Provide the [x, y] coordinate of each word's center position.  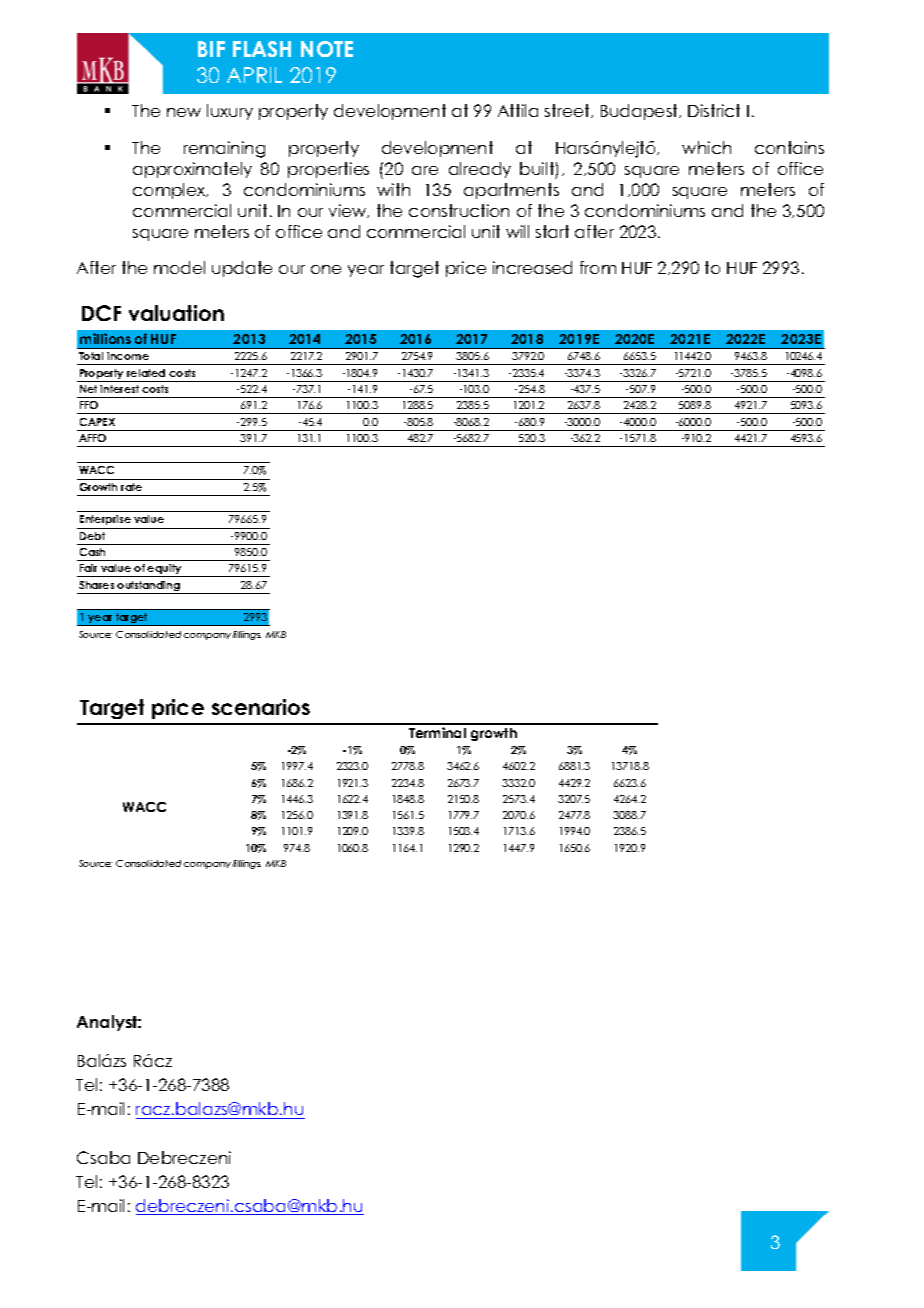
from [598, 267]
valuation [176, 313]
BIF [211, 49]
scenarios [261, 707]
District [714, 110]
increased [532, 267]
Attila [518, 110]
